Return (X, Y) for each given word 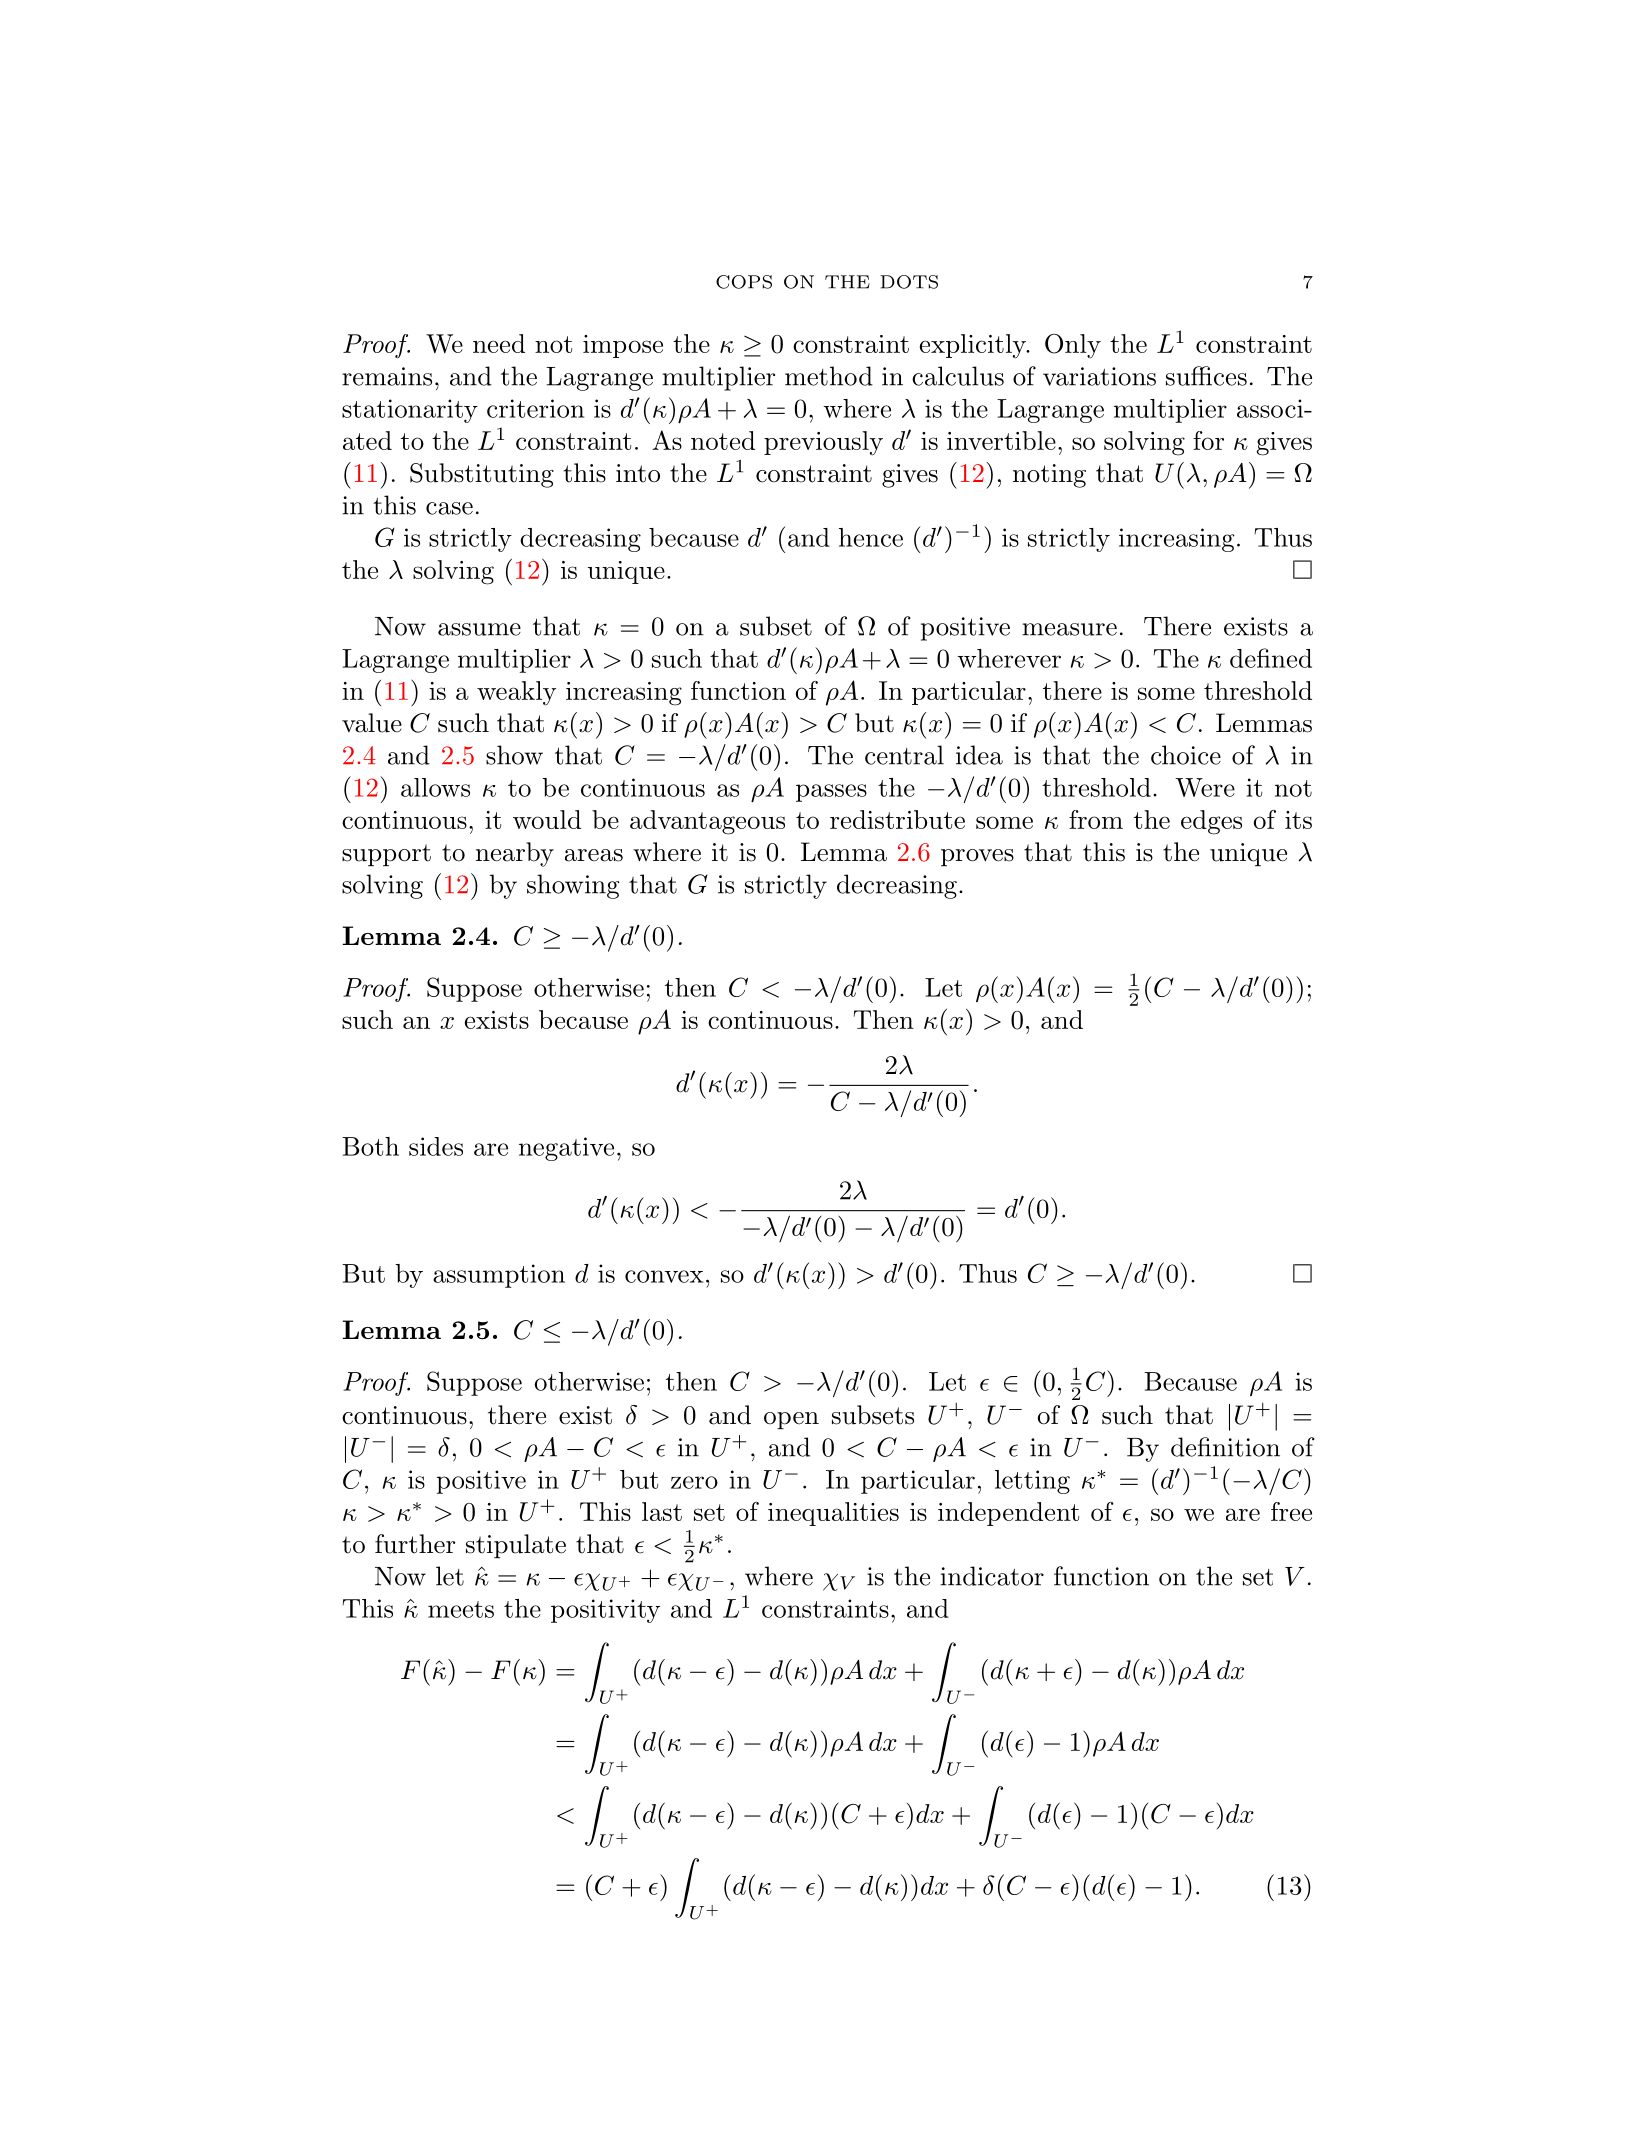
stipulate (516, 1546)
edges (1211, 822)
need (499, 343)
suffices (1206, 376)
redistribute (897, 819)
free (1291, 1511)
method (829, 376)
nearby (515, 854)
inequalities (833, 1514)
